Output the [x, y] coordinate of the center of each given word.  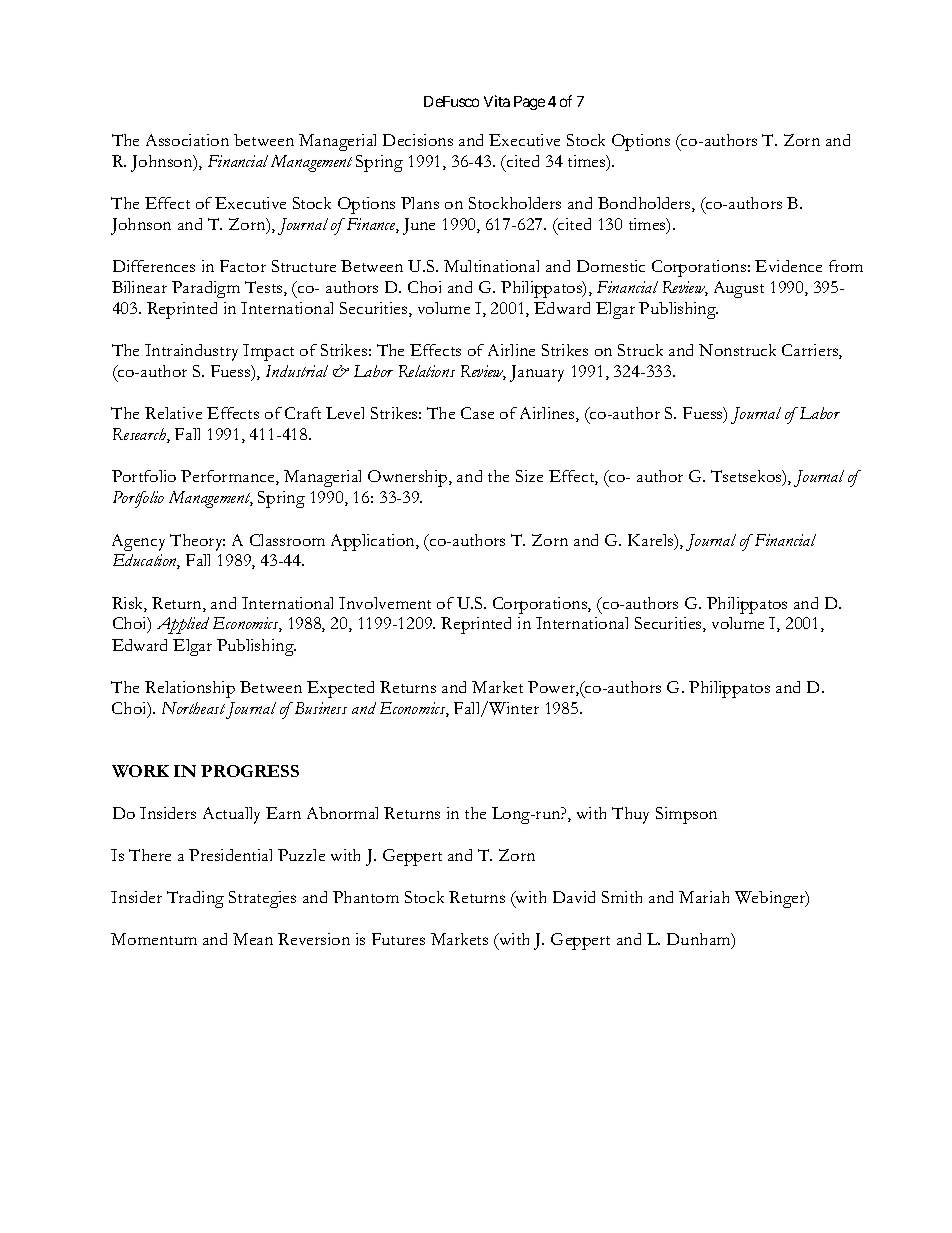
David [574, 897]
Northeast [193, 708]
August [739, 289]
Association [187, 140]
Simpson [686, 815]
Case [477, 413]
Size [529, 476]
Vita [497, 101]
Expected [340, 689]
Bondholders [645, 204]
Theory [197, 542]
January [537, 373]
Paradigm [206, 289]
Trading [195, 899]
